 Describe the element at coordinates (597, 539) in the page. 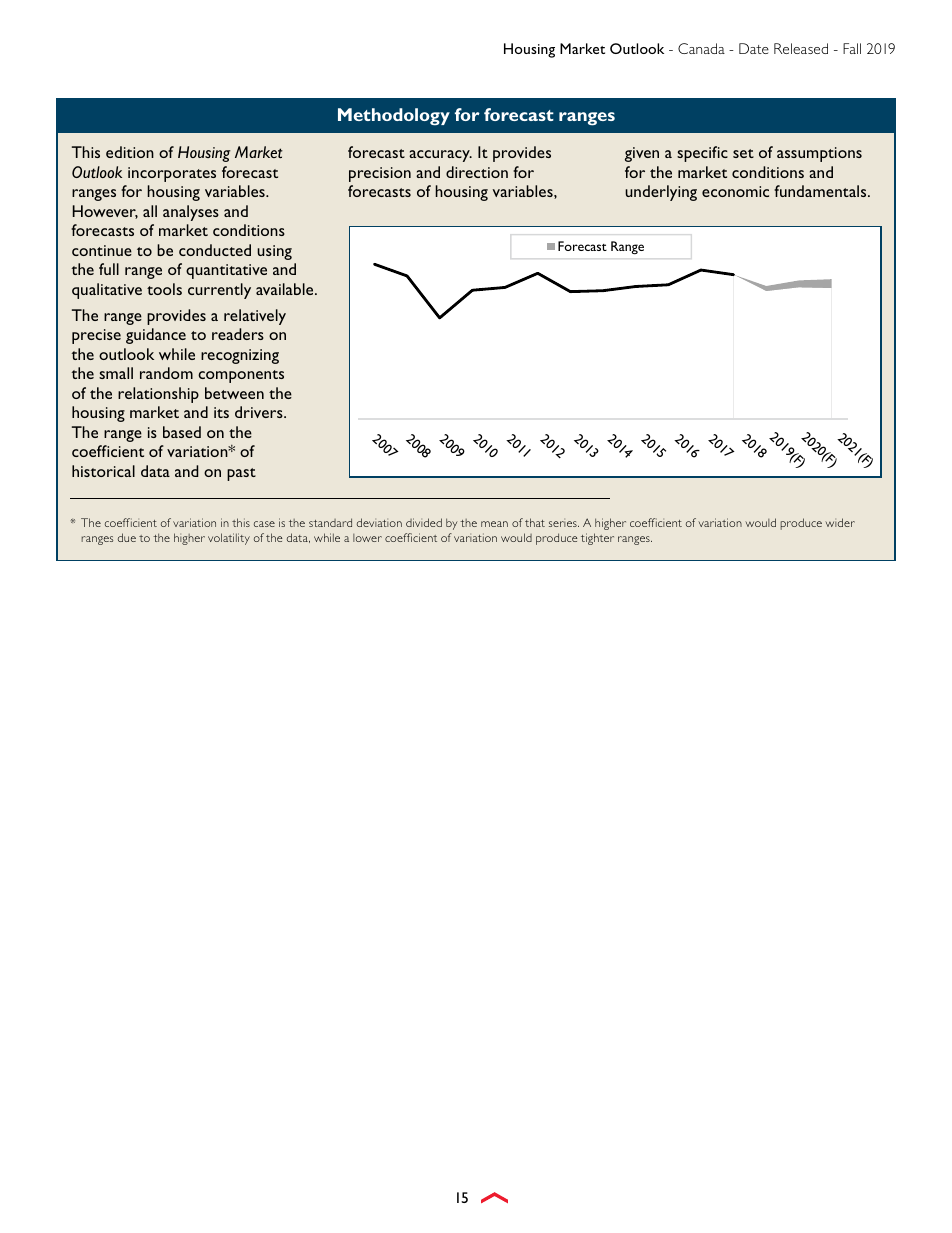

I see `tighter` at that location.
